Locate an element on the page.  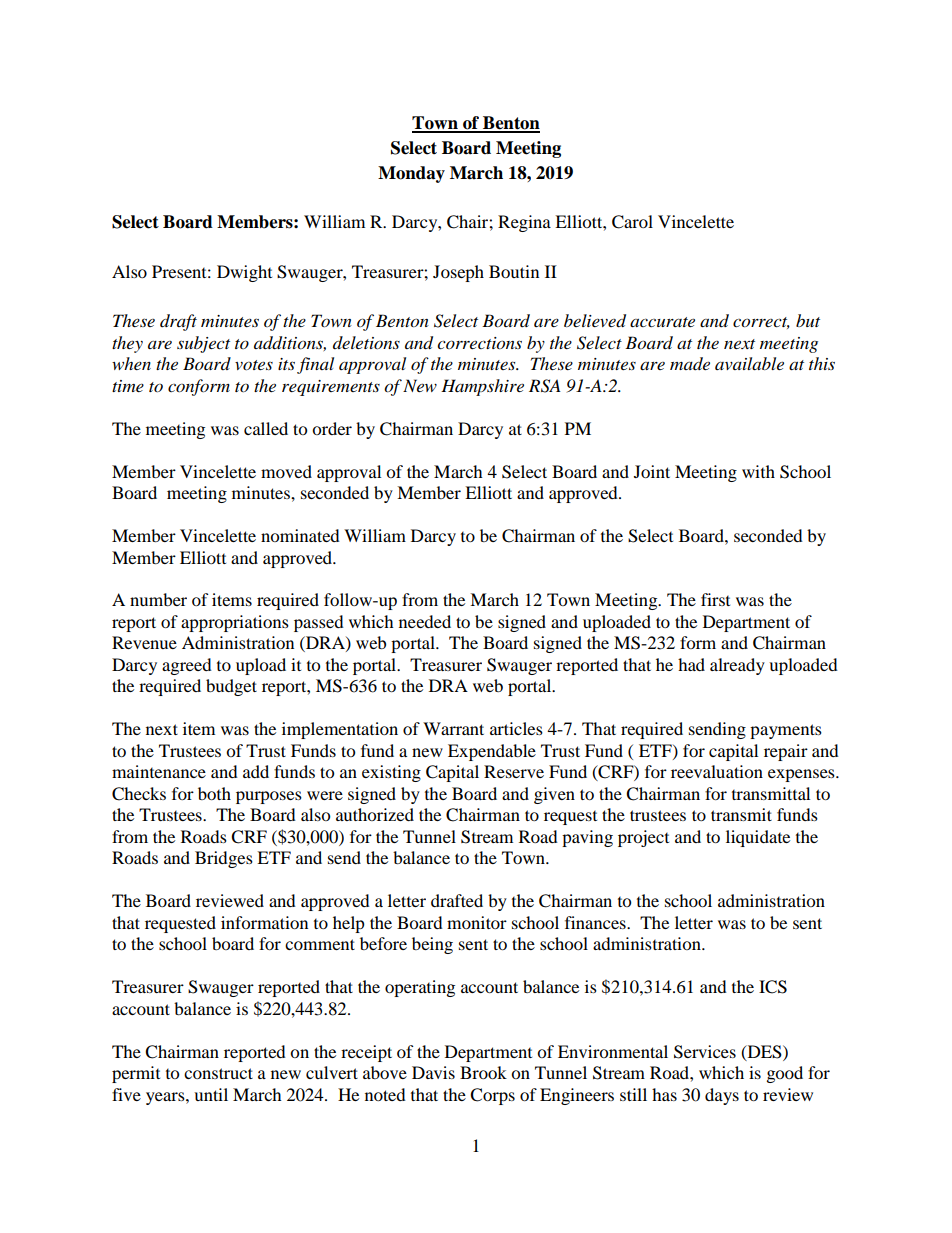
Bridges is located at coordinates (224, 859).
